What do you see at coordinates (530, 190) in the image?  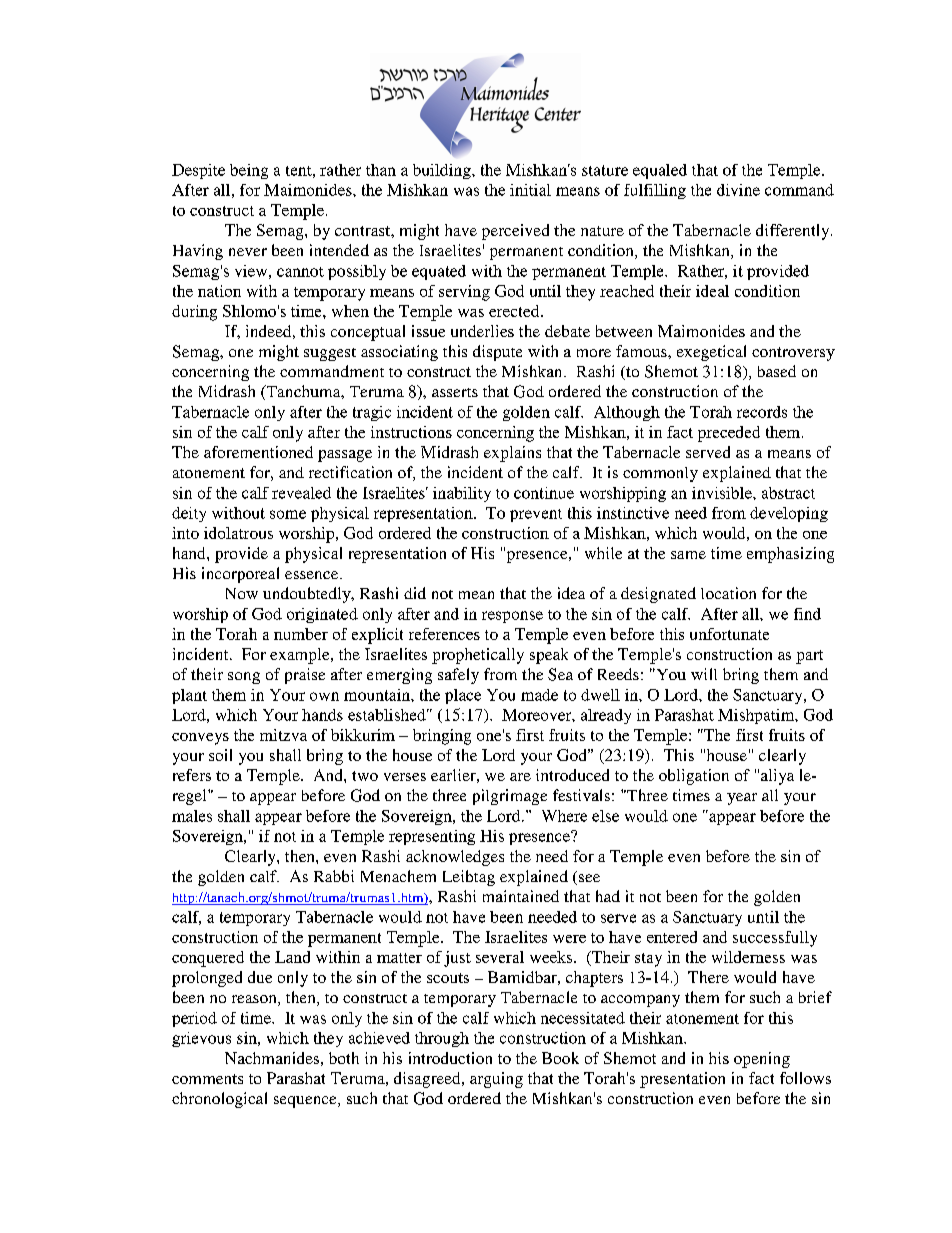 I see `initial` at bounding box center [530, 190].
